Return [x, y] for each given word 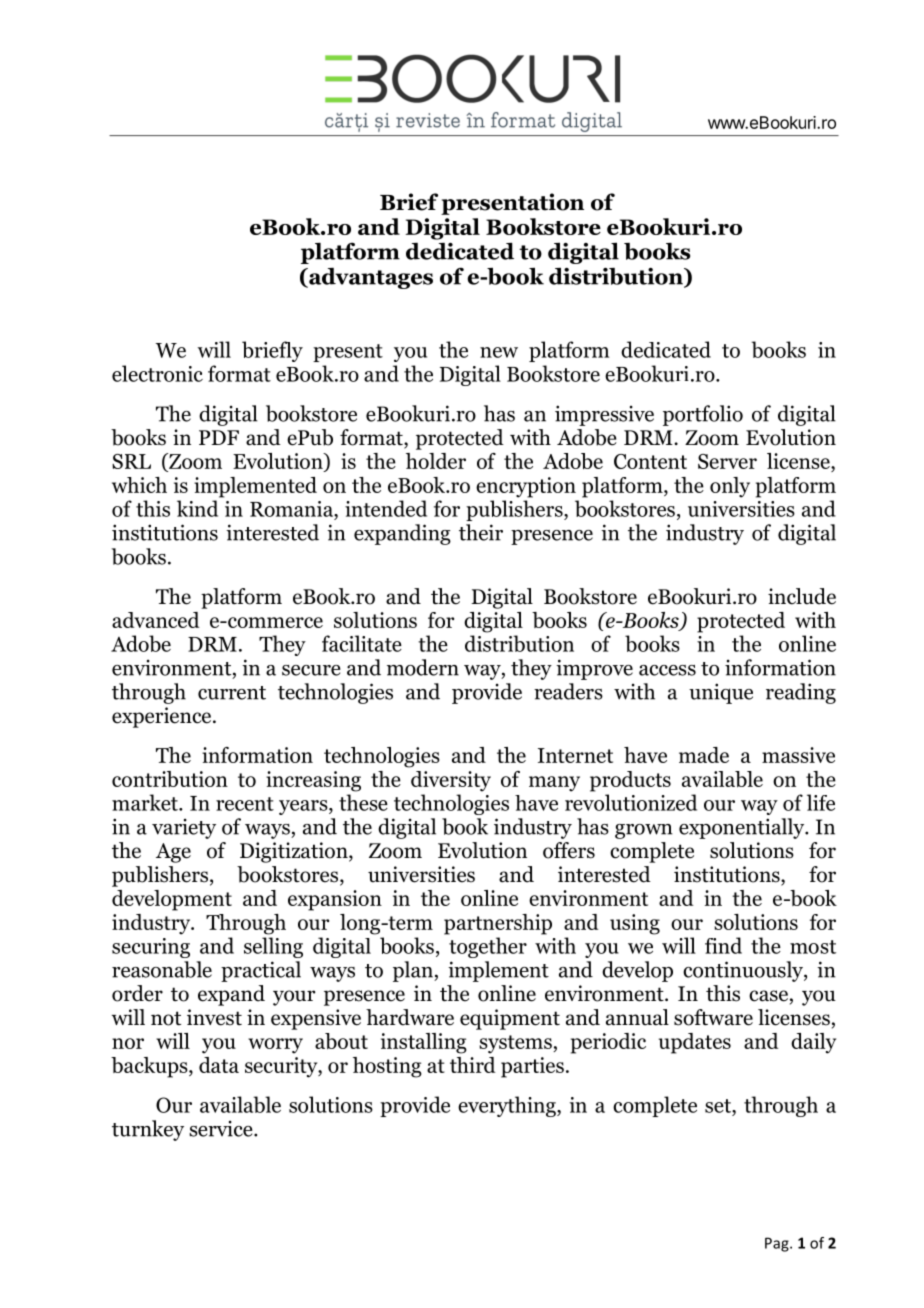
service [222, 1128]
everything [508, 1106]
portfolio [703, 415]
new [499, 352]
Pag [778, 1244]
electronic [157, 373]
